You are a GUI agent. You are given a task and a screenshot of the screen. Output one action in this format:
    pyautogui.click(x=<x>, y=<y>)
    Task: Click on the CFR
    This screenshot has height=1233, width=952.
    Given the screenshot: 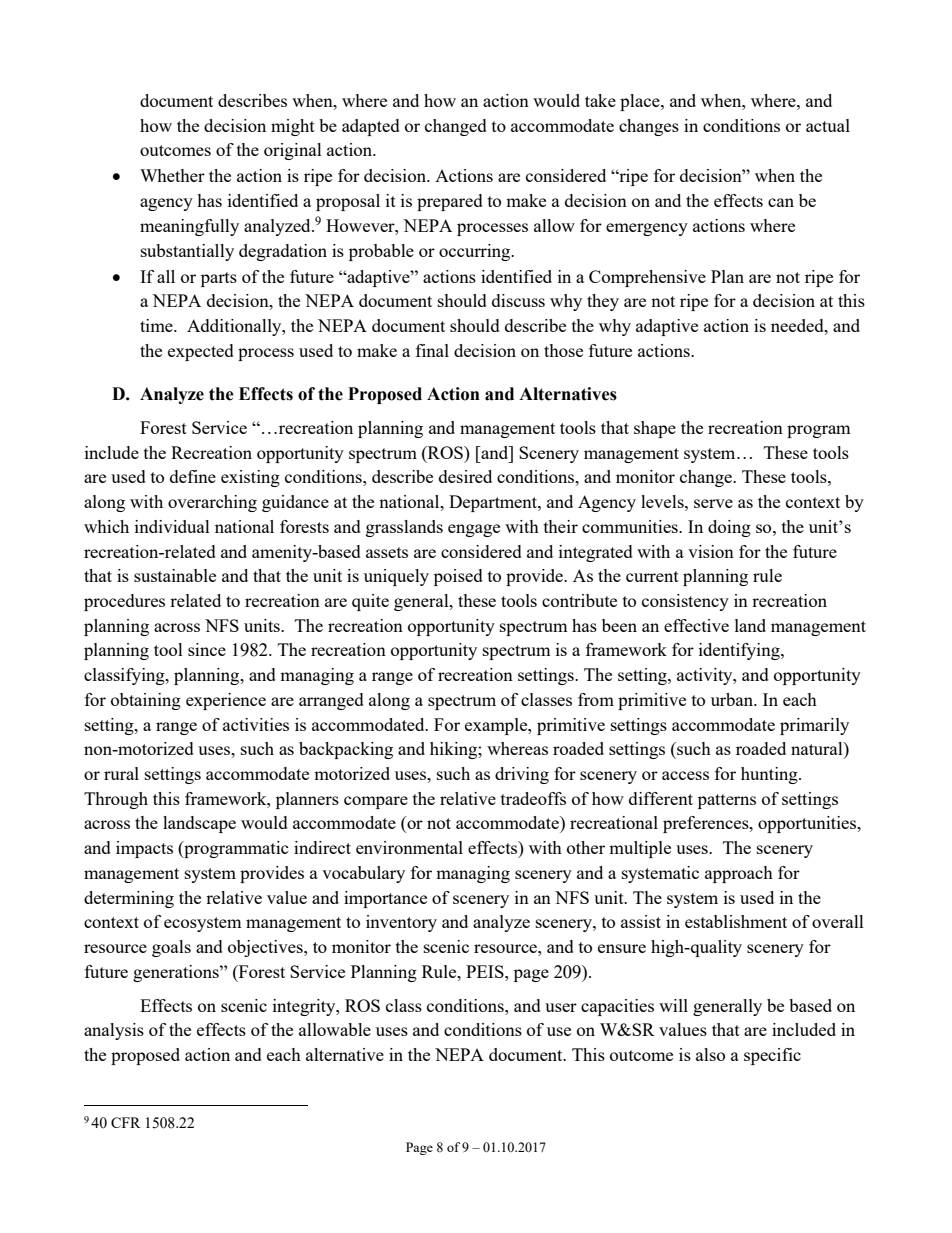 What is the action you would take?
    pyautogui.click(x=126, y=1122)
